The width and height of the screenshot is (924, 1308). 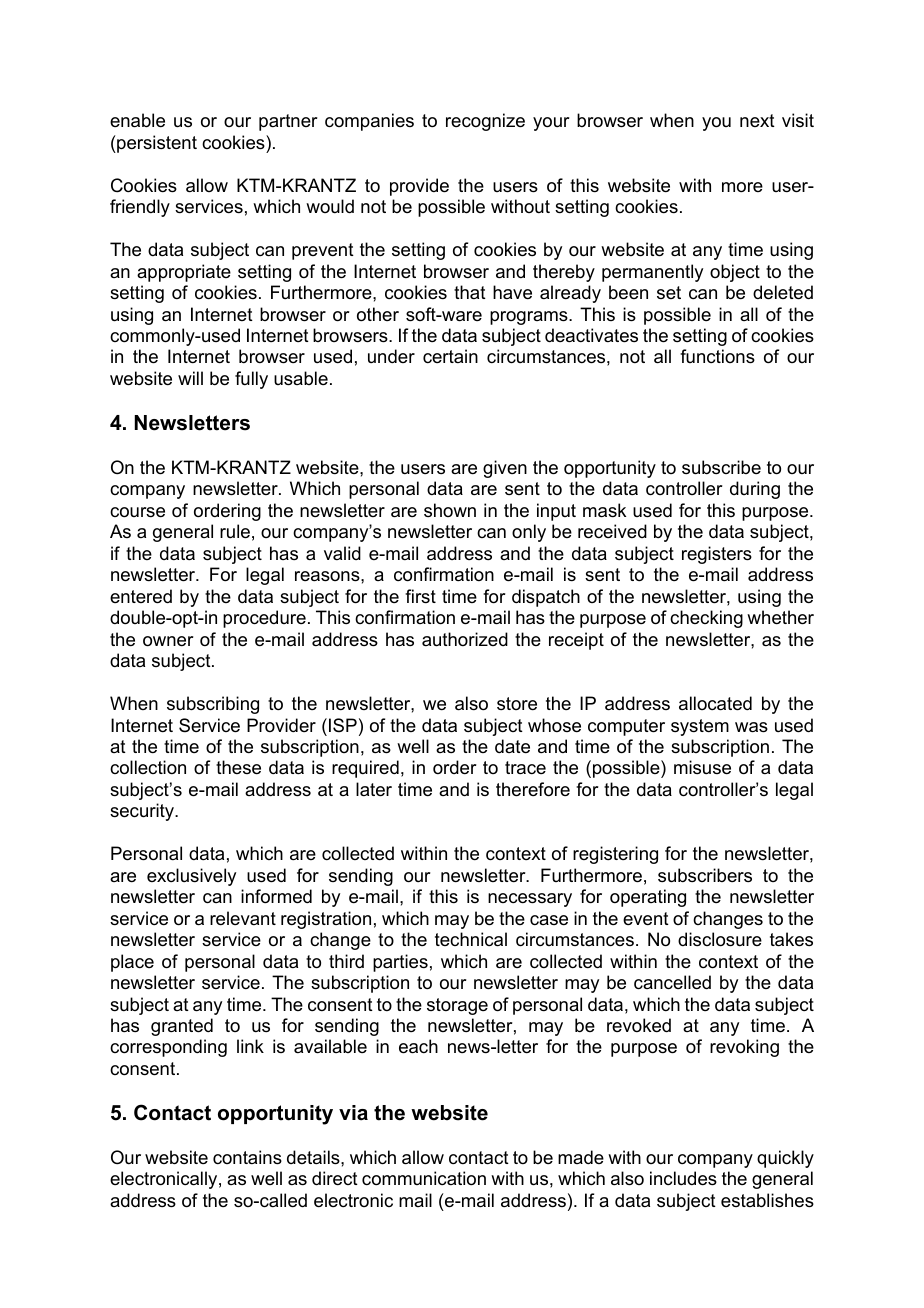 What do you see at coordinates (190, 378) in the screenshot?
I see `will` at bounding box center [190, 378].
